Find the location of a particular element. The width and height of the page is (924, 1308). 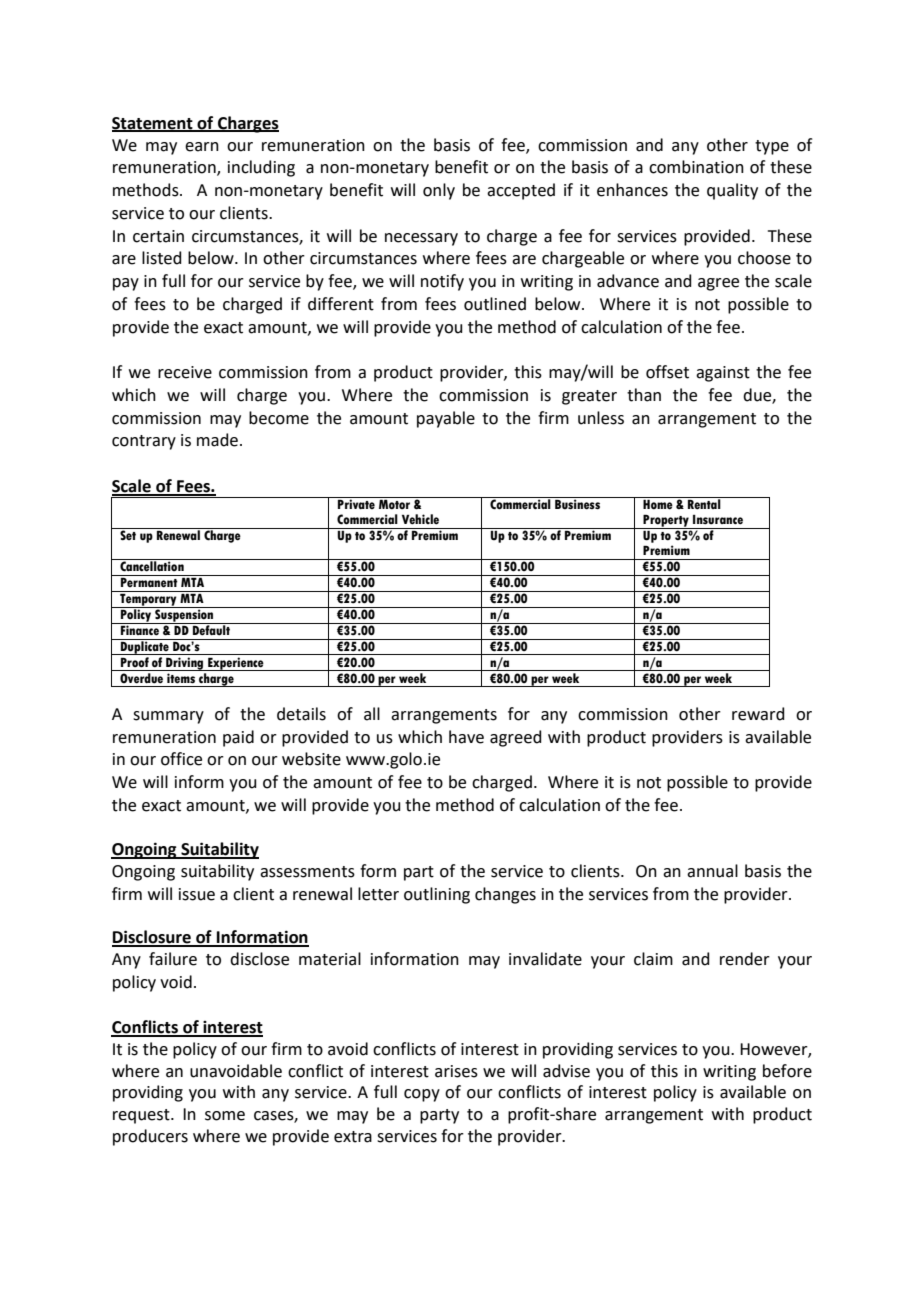

earn is located at coordinates (202, 147).
